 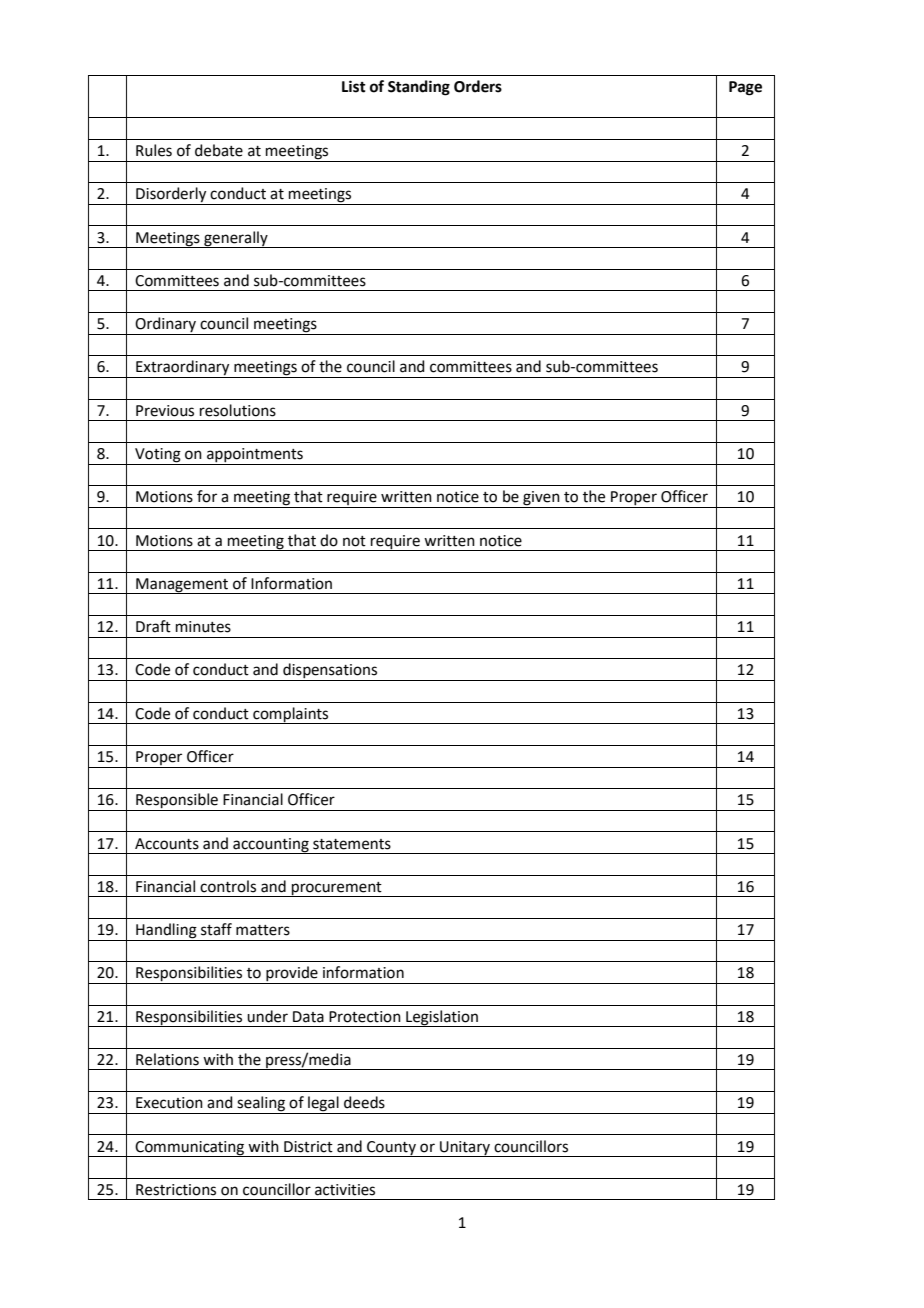 I want to click on Page, so click(x=745, y=88).
